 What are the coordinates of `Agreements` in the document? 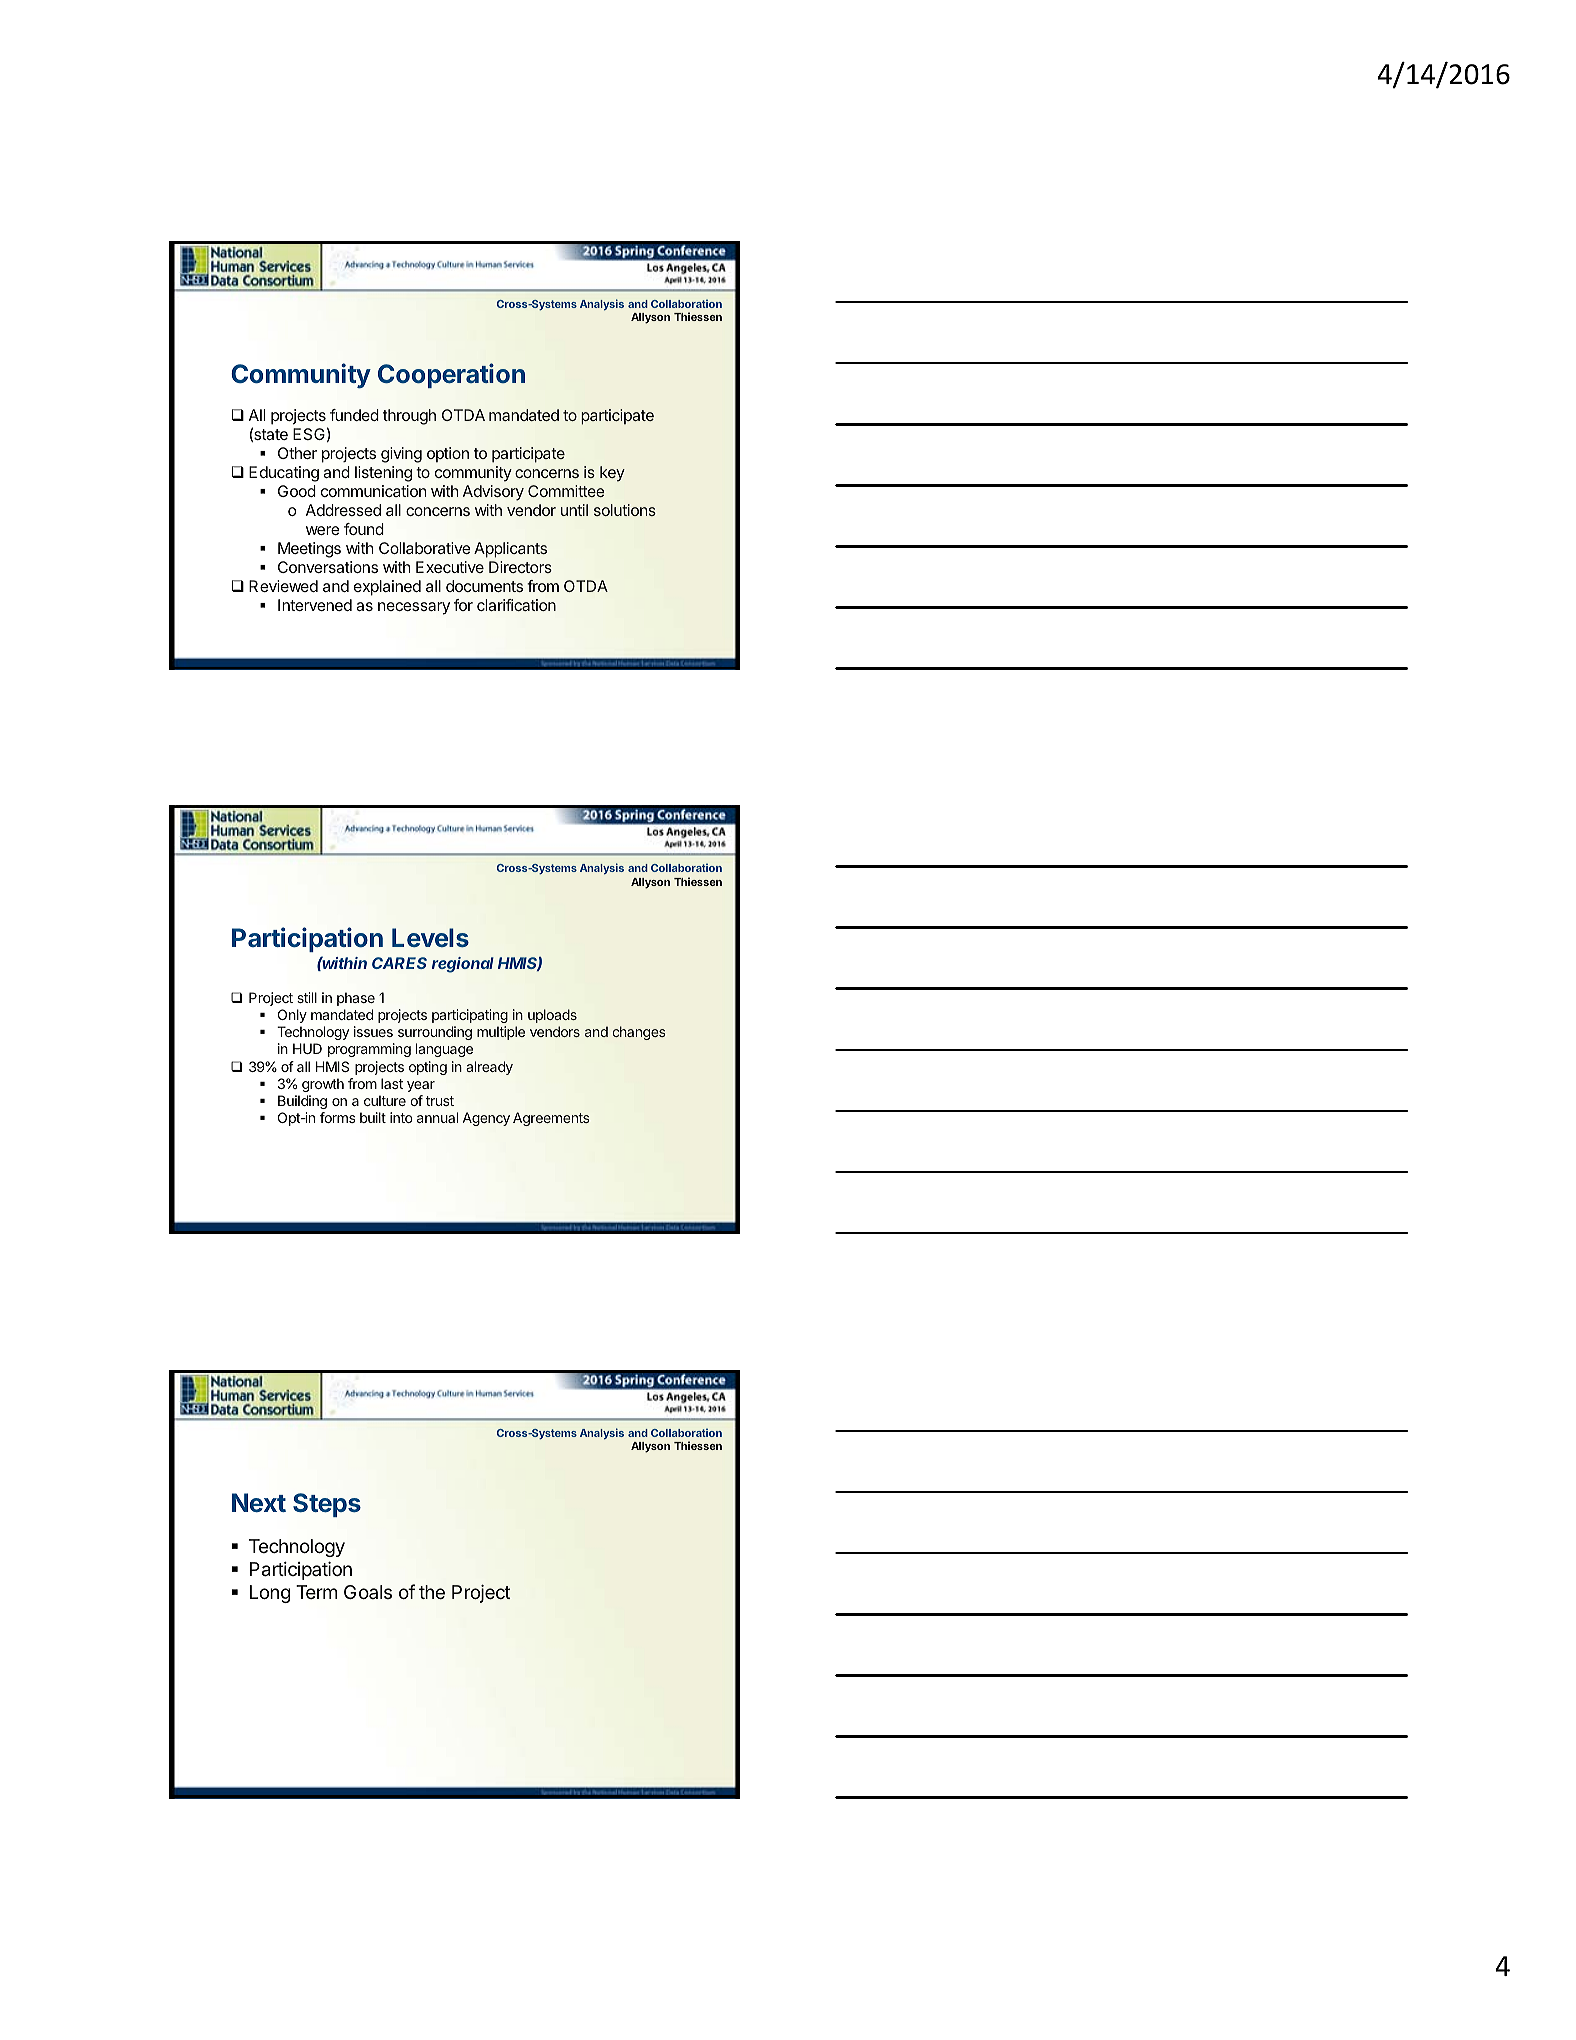 It's located at (551, 1119).
